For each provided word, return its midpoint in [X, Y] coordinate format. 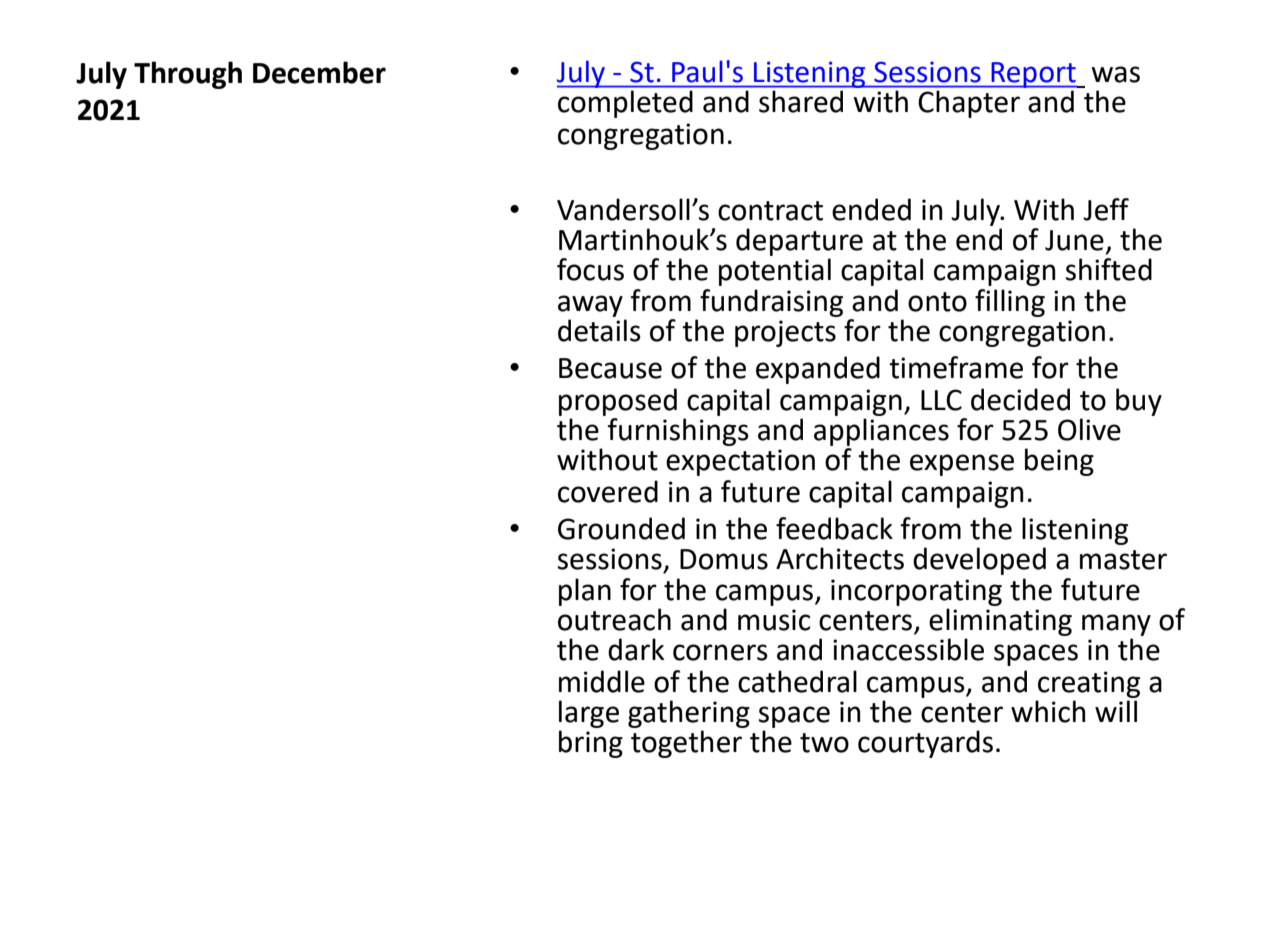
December [319, 72]
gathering [689, 714]
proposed [618, 402]
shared [801, 102]
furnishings [678, 432]
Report [1033, 75]
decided [1020, 399]
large [589, 714]
